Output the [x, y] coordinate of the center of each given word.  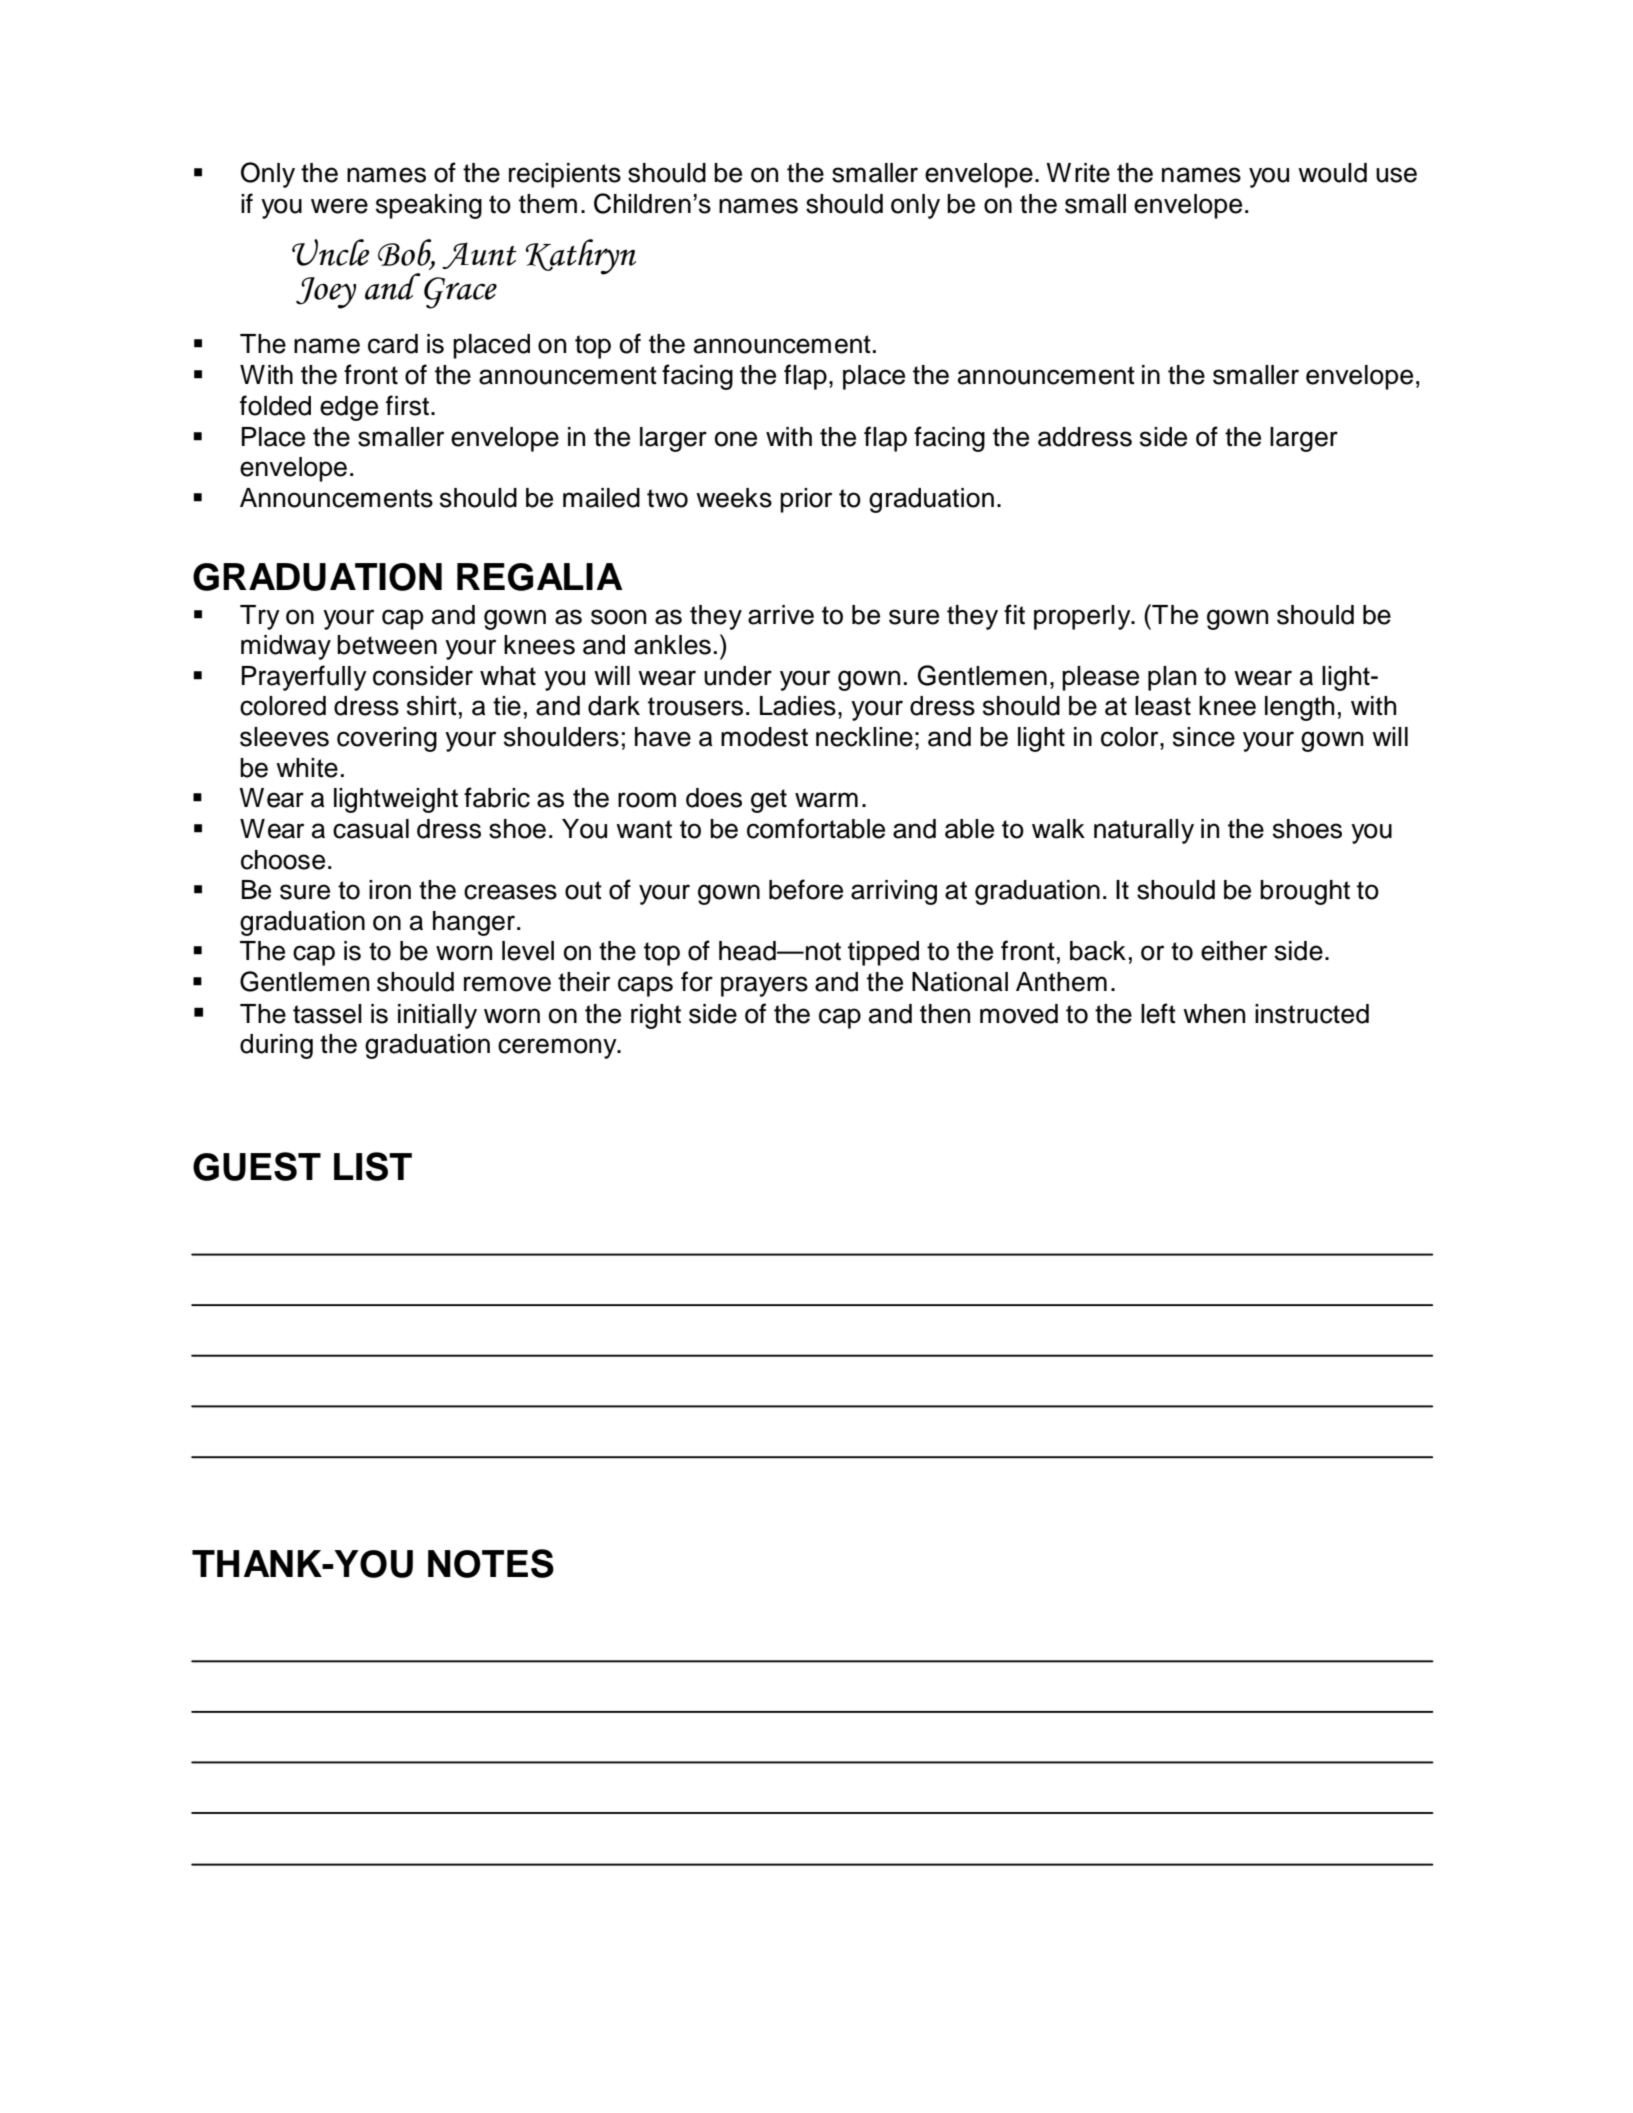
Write [1078, 173]
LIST [373, 1166]
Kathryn [581, 257]
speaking [429, 206]
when [1214, 1014]
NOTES [491, 1563]
